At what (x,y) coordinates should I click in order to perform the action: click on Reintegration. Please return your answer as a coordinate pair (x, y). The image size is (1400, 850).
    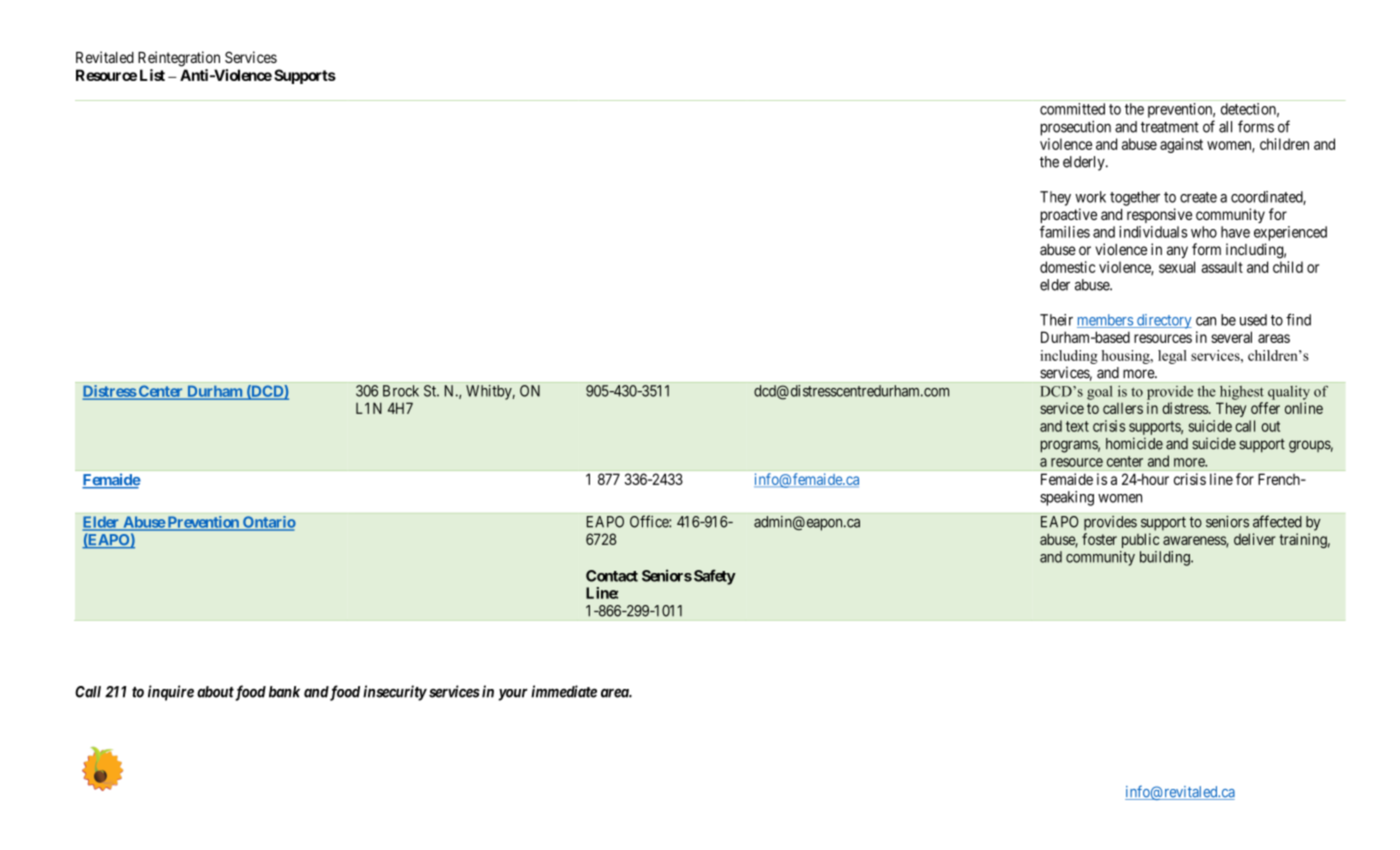
    Looking at the image, I should click on (179, 59).
